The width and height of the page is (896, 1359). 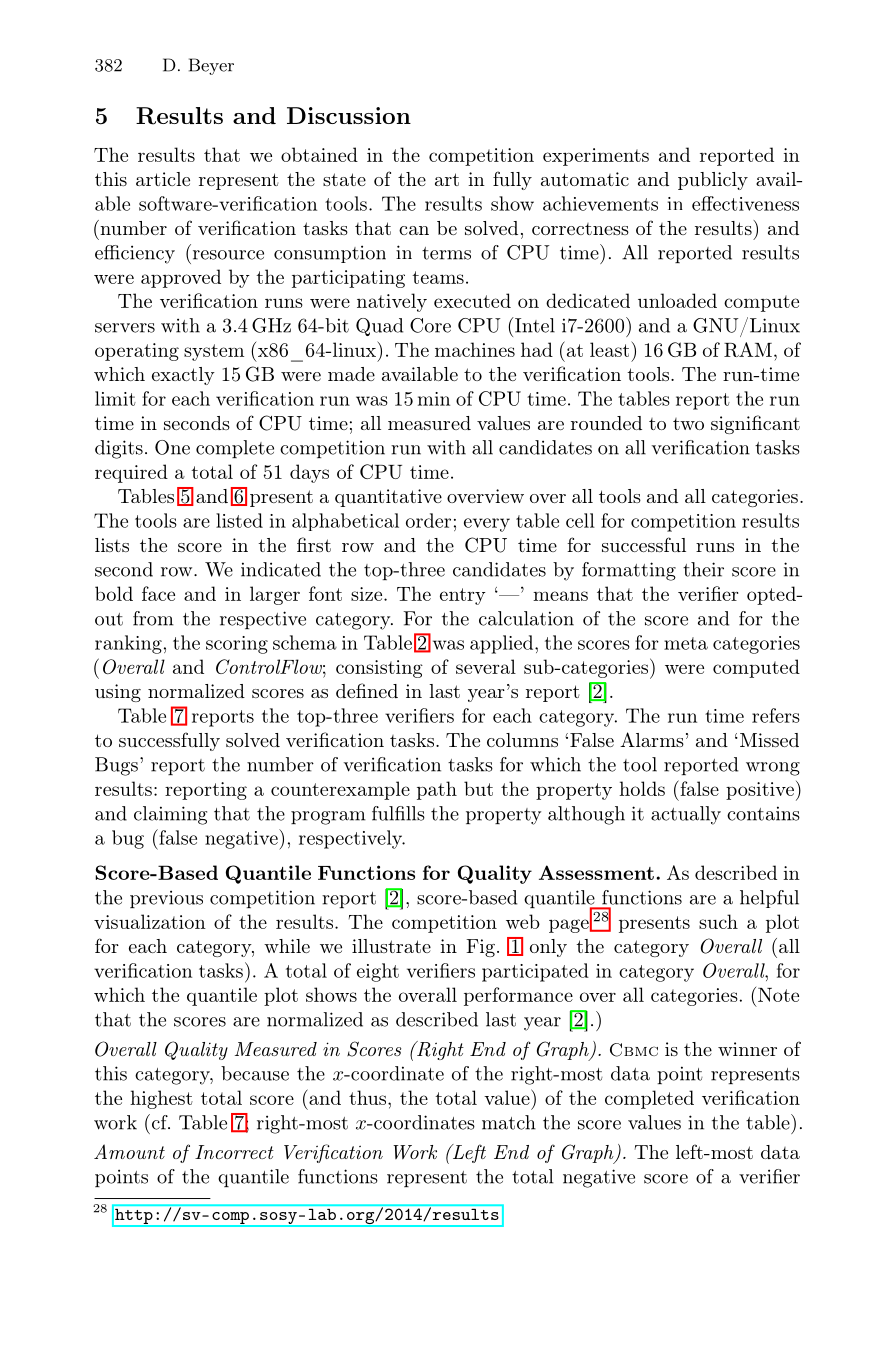 What do you see at coordinates (437, 790) in the page?
I see `path` at bounding box center [437, 790].
